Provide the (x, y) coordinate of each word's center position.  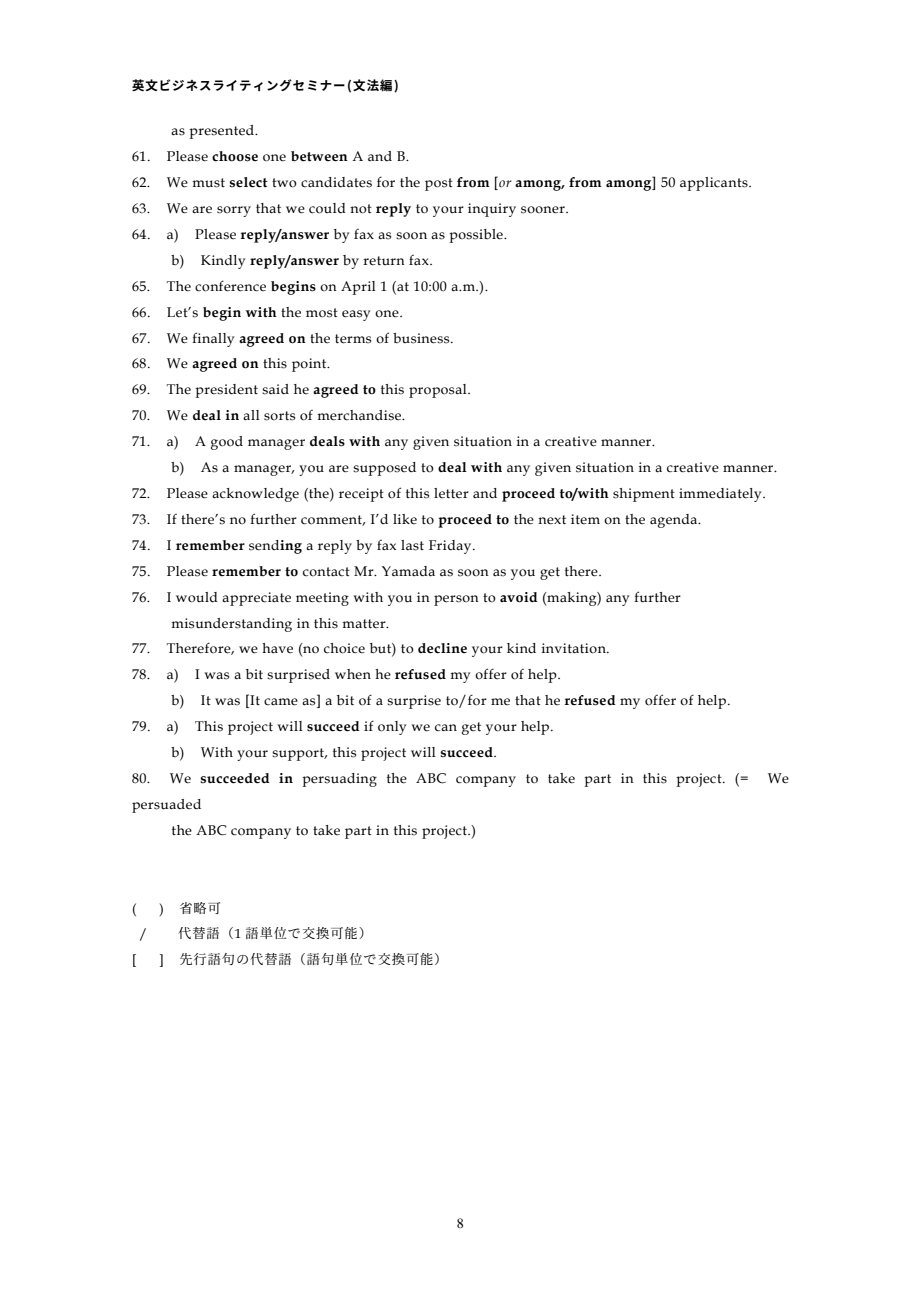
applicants (715, 184)
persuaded (166, 806)
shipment (644, 495)
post (439, 184)
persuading (339, 780)
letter (451, 493)
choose (235, 156)
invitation (575, 648)
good (227, 443)
